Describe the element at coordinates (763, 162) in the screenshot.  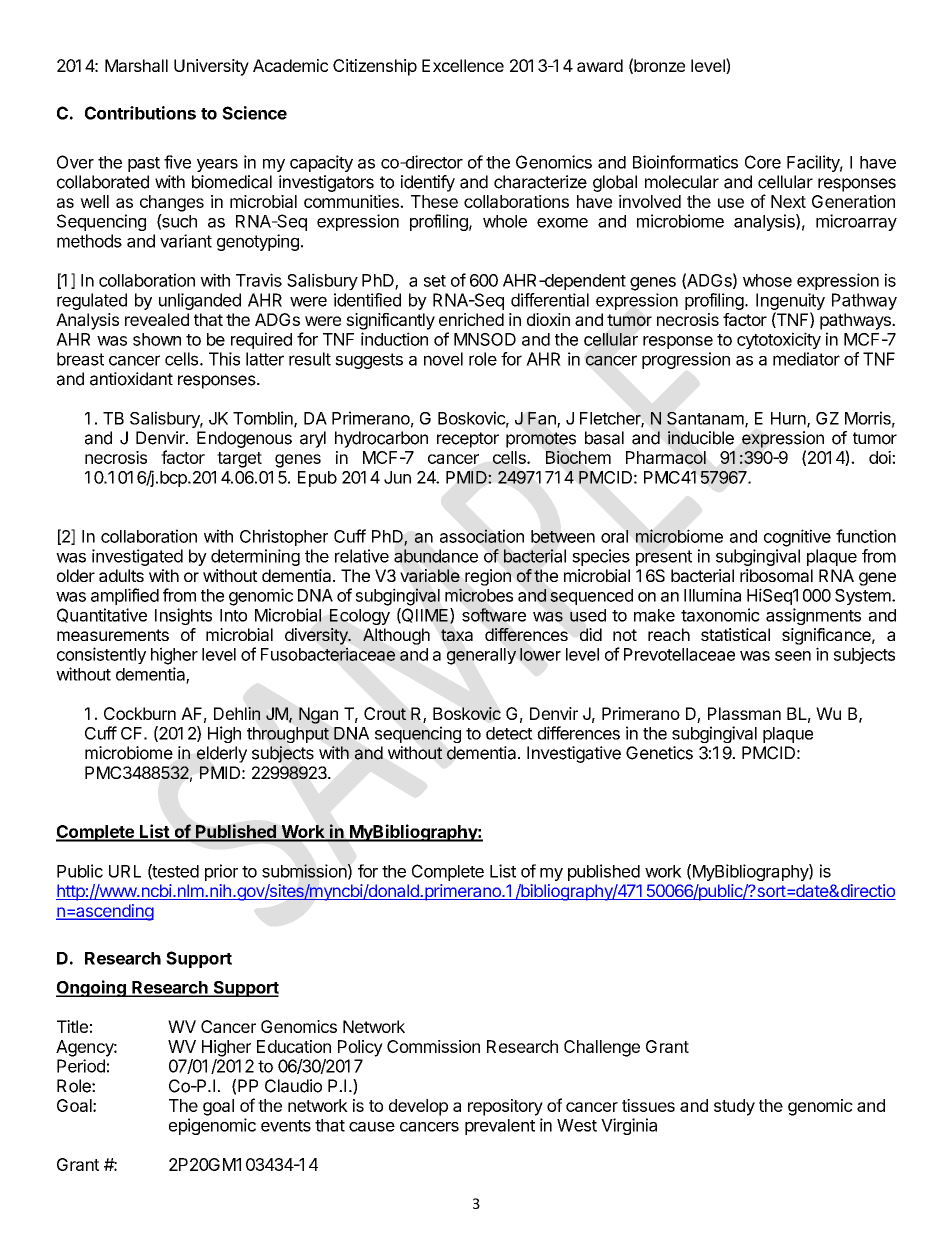
I see `Core` at that location.
